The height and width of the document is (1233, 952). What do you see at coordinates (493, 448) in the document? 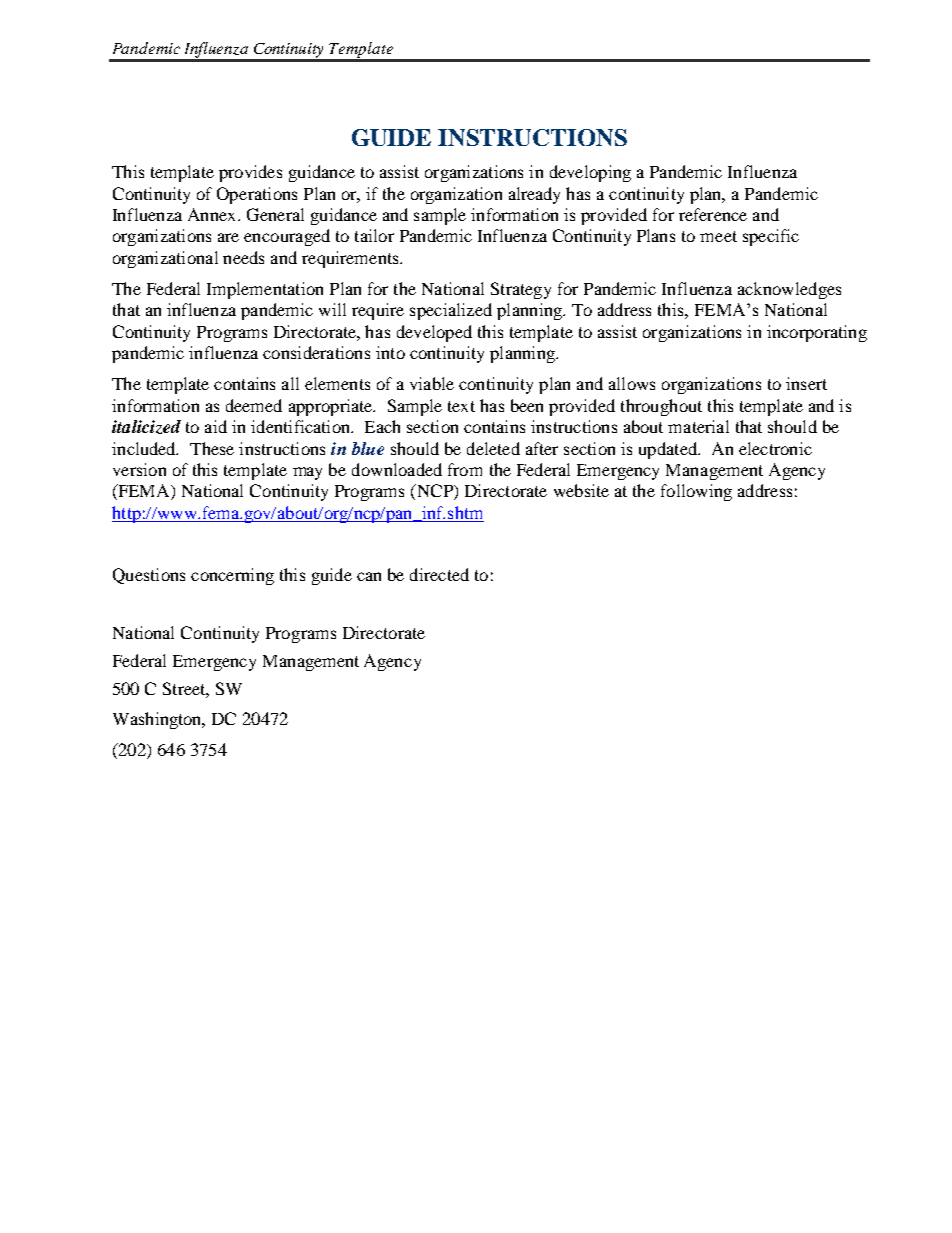
I see `deleted` at bounding box center [493, 448].
